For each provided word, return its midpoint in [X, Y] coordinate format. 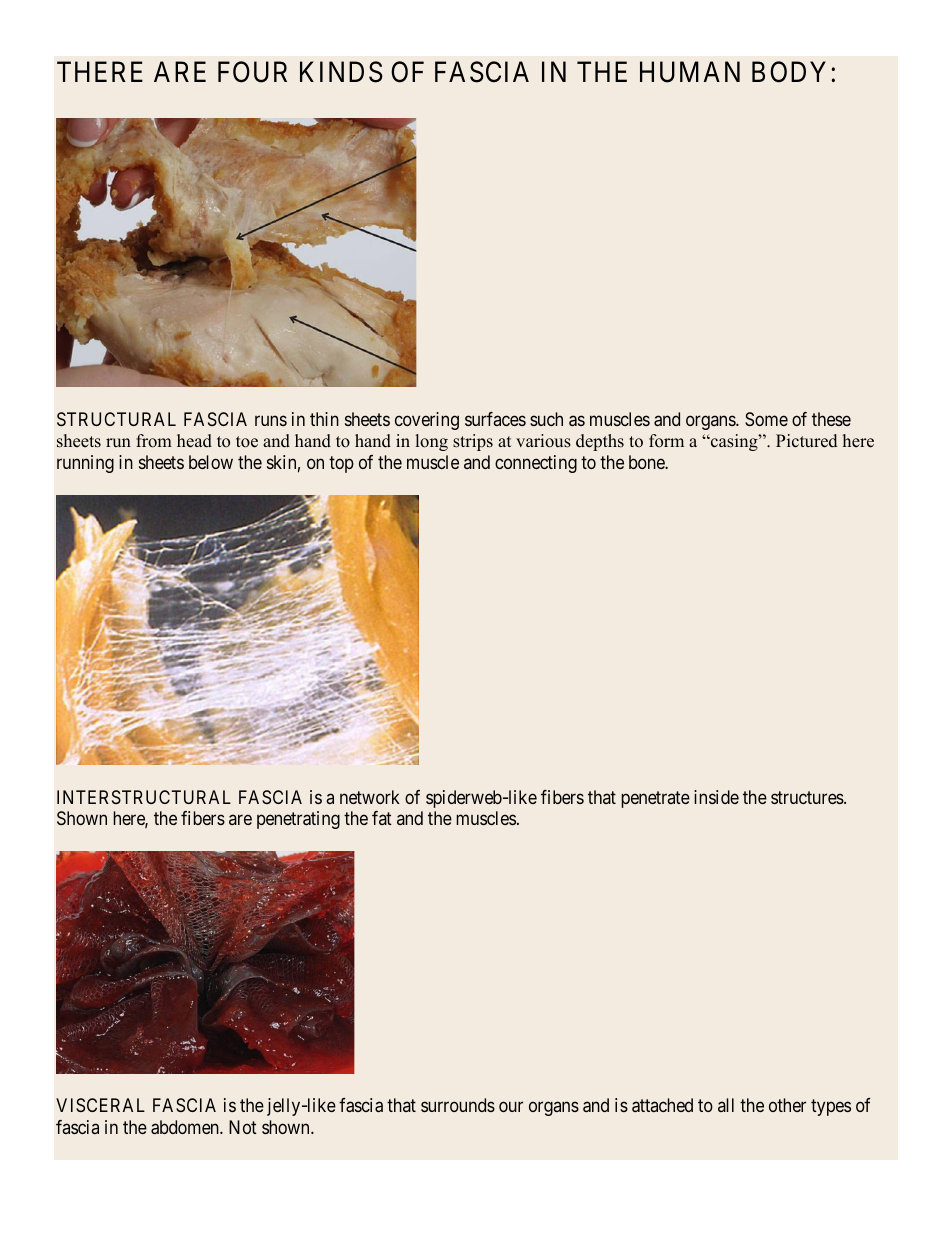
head [194, 441]
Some [766, 419]
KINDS [341, 72]
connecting [536, 464]
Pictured [807, 441]
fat [382, 818]
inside [716, 797]
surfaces [495, 419]
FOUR [252, 72]
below [211, 462]
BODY [792, 72]
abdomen [186, 1127]
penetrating [298, 820]
